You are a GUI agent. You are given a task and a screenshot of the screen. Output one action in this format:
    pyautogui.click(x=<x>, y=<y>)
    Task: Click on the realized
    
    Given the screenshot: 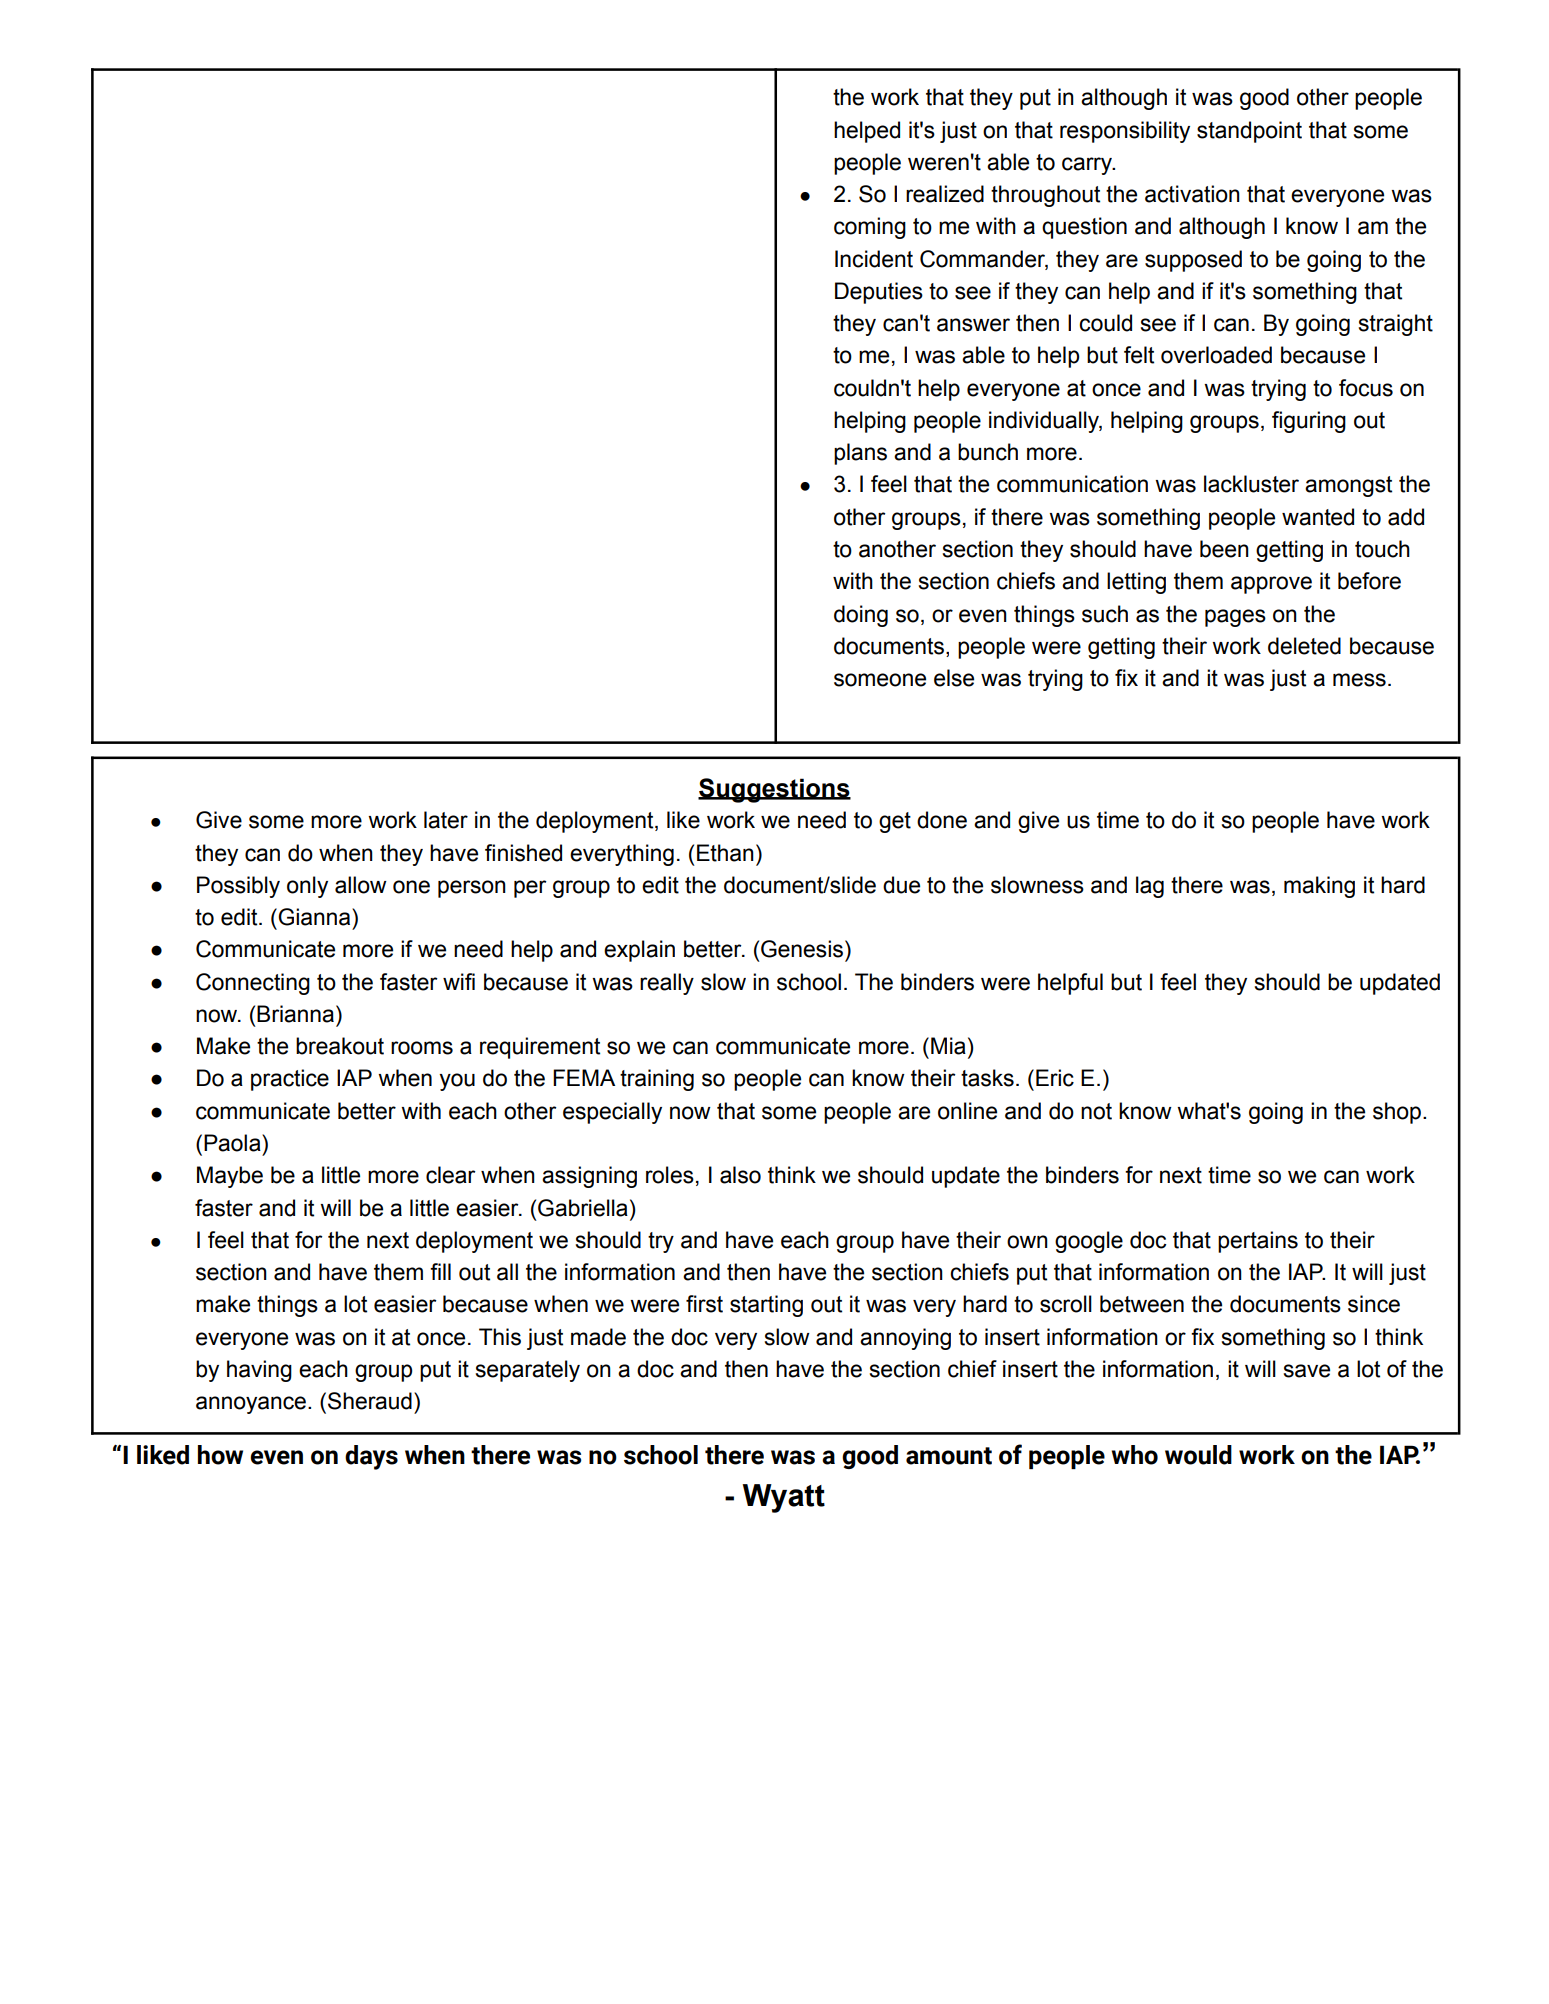 What is the action you would take?
    pyautogui.click(x=945, y=194)
